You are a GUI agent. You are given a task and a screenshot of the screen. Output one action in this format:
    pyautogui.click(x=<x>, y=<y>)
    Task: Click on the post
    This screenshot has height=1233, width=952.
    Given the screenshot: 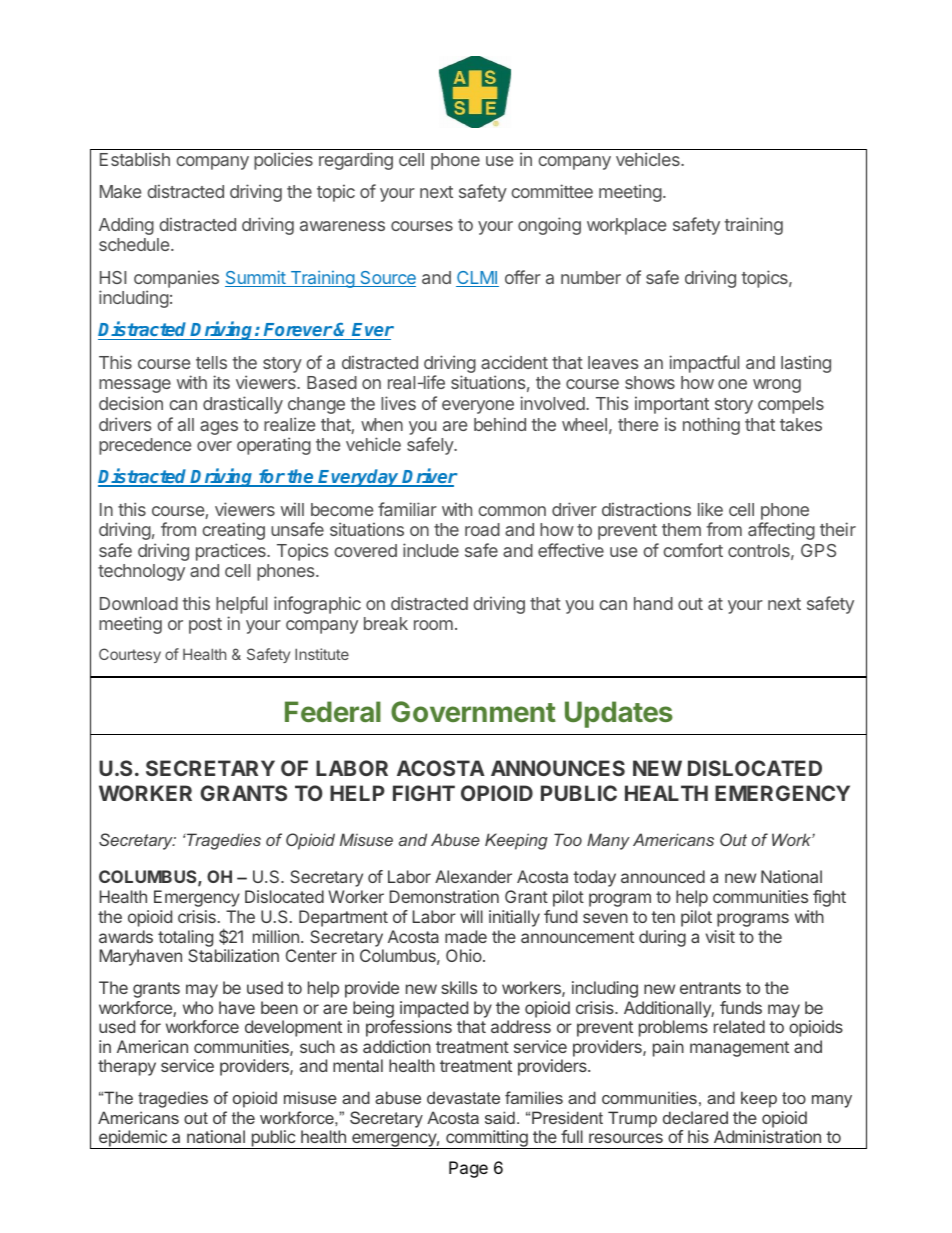 What is the action you would take?
    pyautogui.click(x=205, y=626)
